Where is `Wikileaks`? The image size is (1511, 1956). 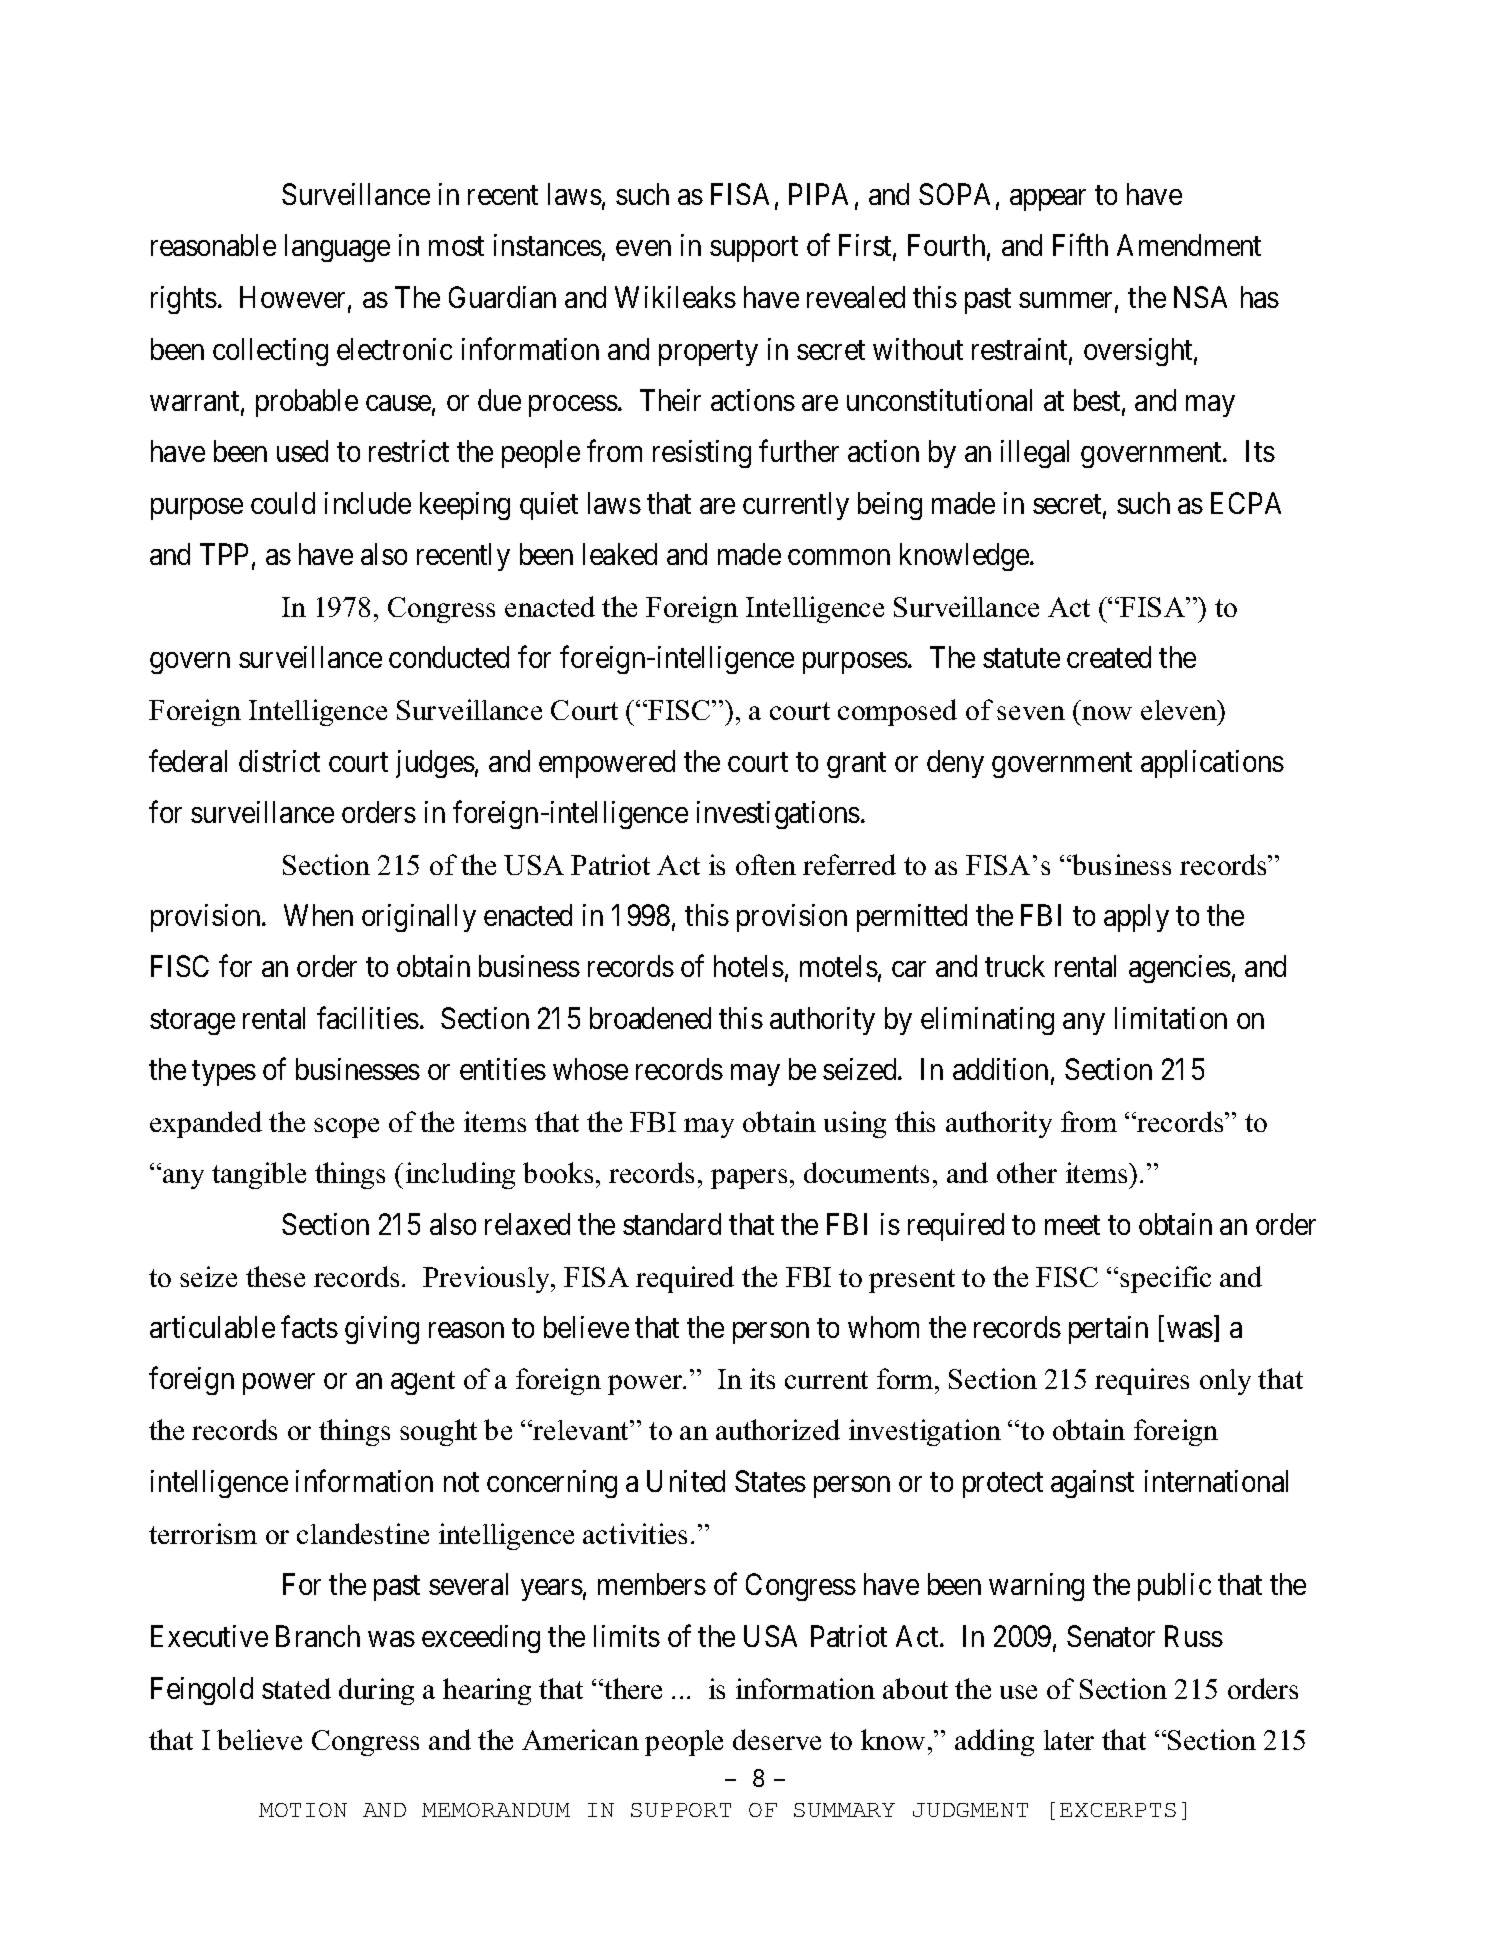 Wikileaks is located at coordinates (675, 297).
